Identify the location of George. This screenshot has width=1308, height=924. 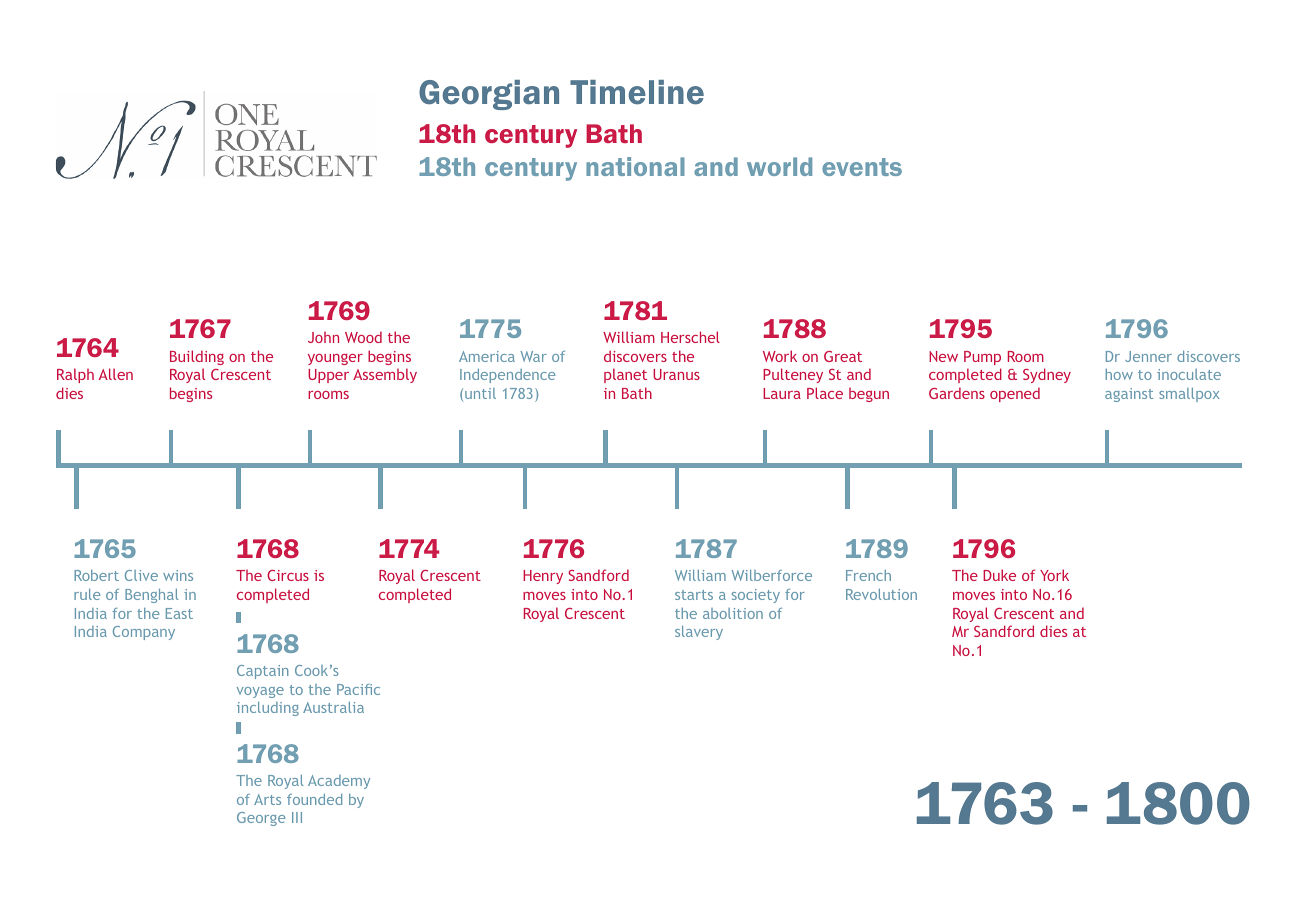
(261, 819).
